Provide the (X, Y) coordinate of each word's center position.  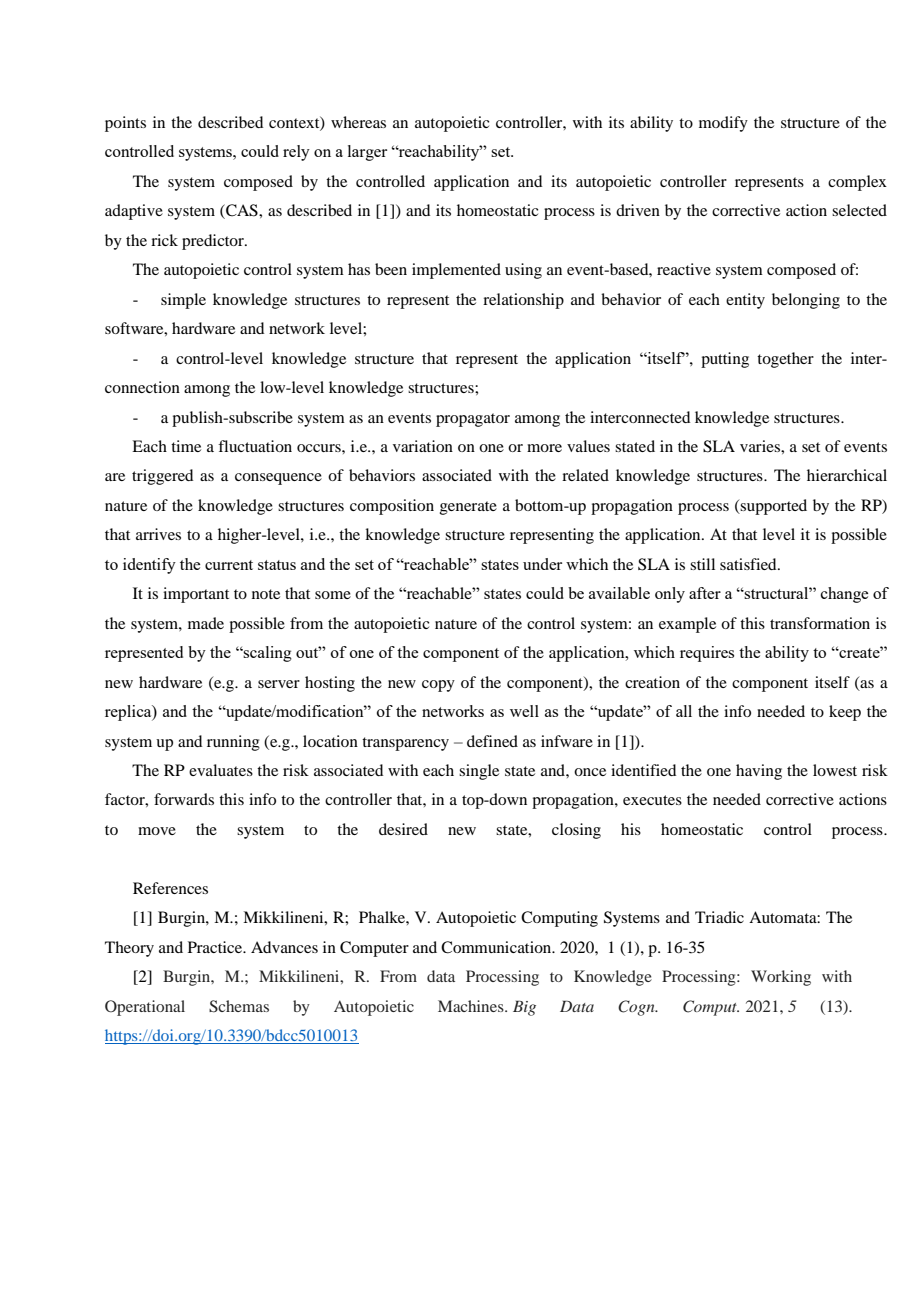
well (524, 711)
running (233, 743)
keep (845, 713)
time (186, 446)
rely (296, 153)
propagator (473, 420)
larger (367, 153)
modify (723, 124)
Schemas (239, 1006)
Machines (472, 1006)
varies (761, 446)
